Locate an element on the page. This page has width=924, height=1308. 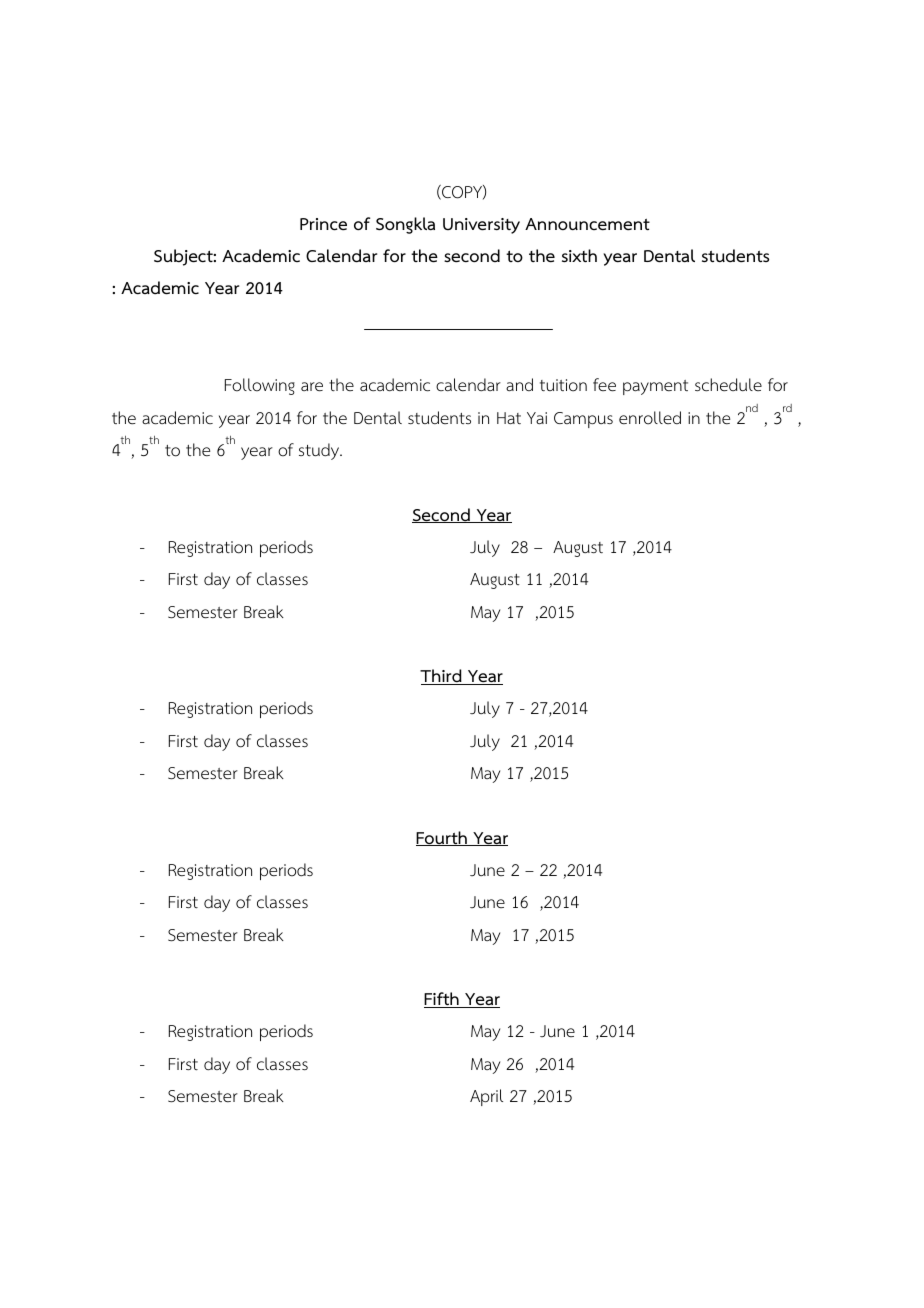
Hat is located at coordinates (509, 418).
